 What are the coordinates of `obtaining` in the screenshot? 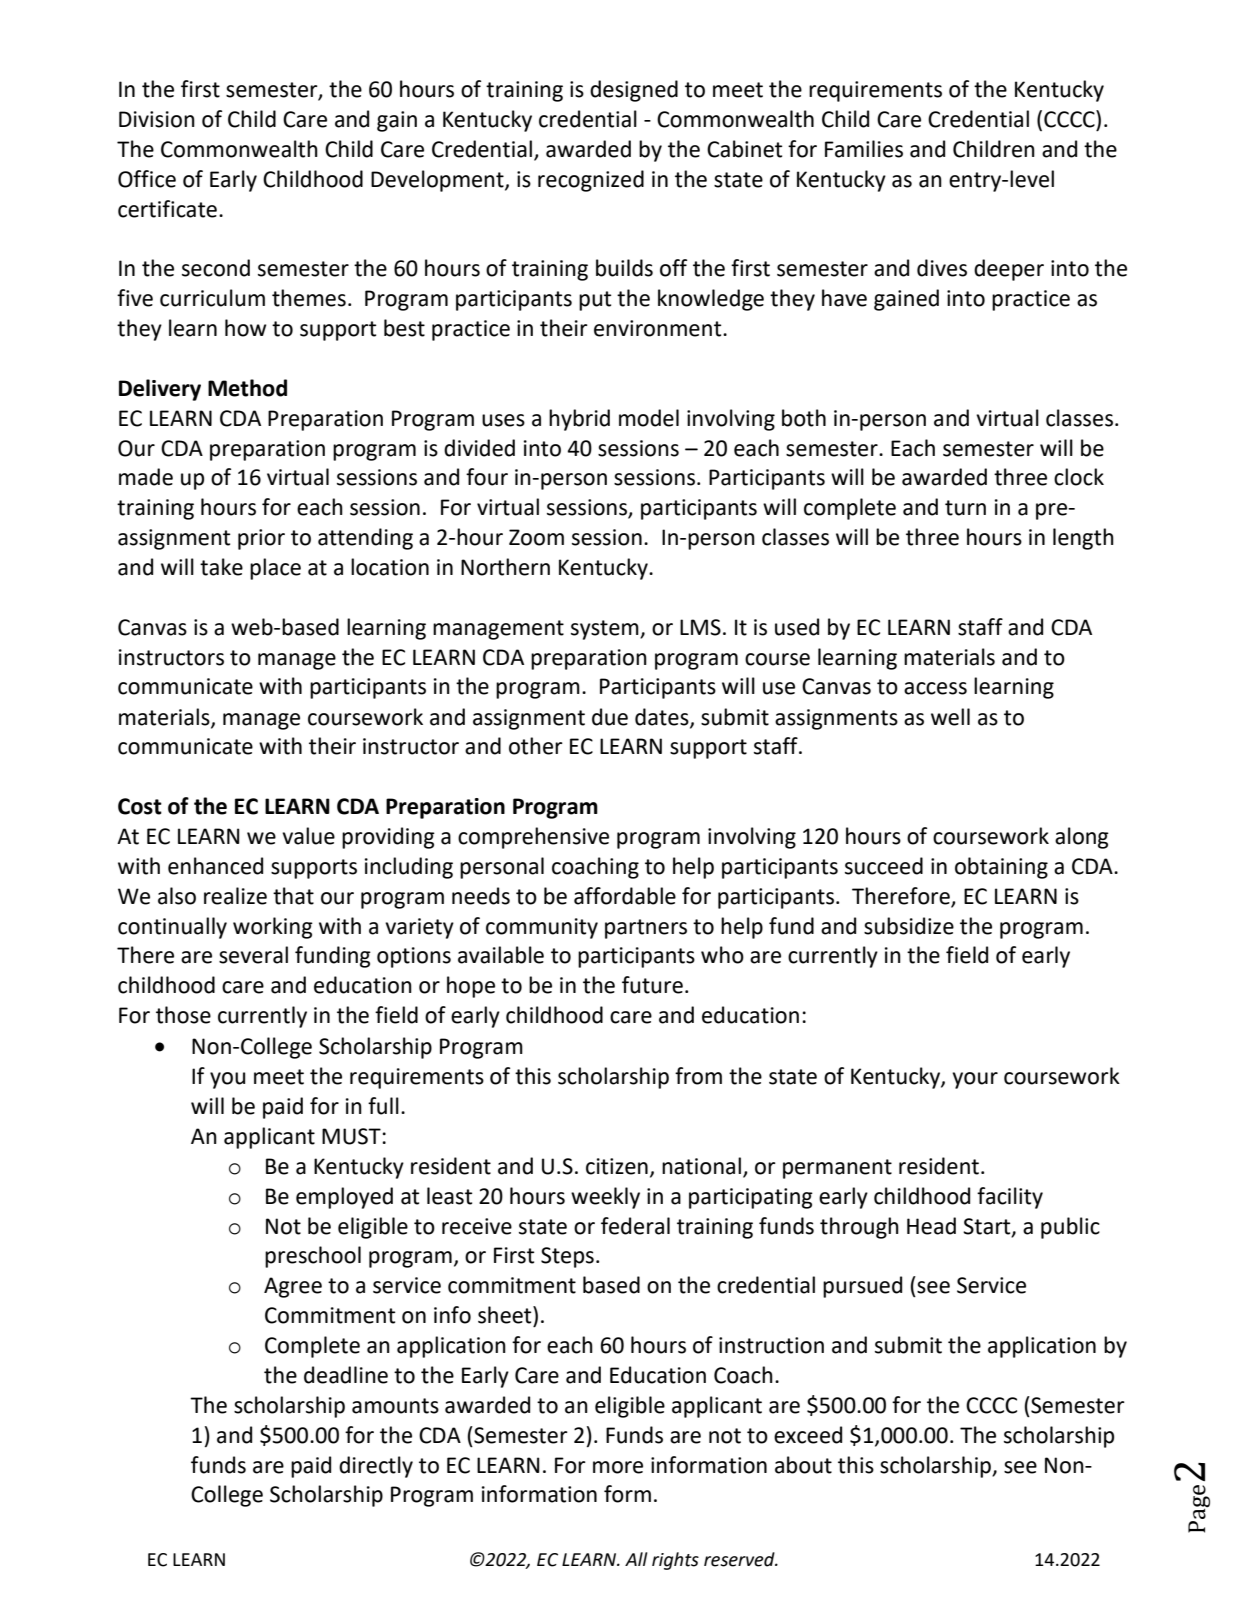 It's located at (1001, 868).
